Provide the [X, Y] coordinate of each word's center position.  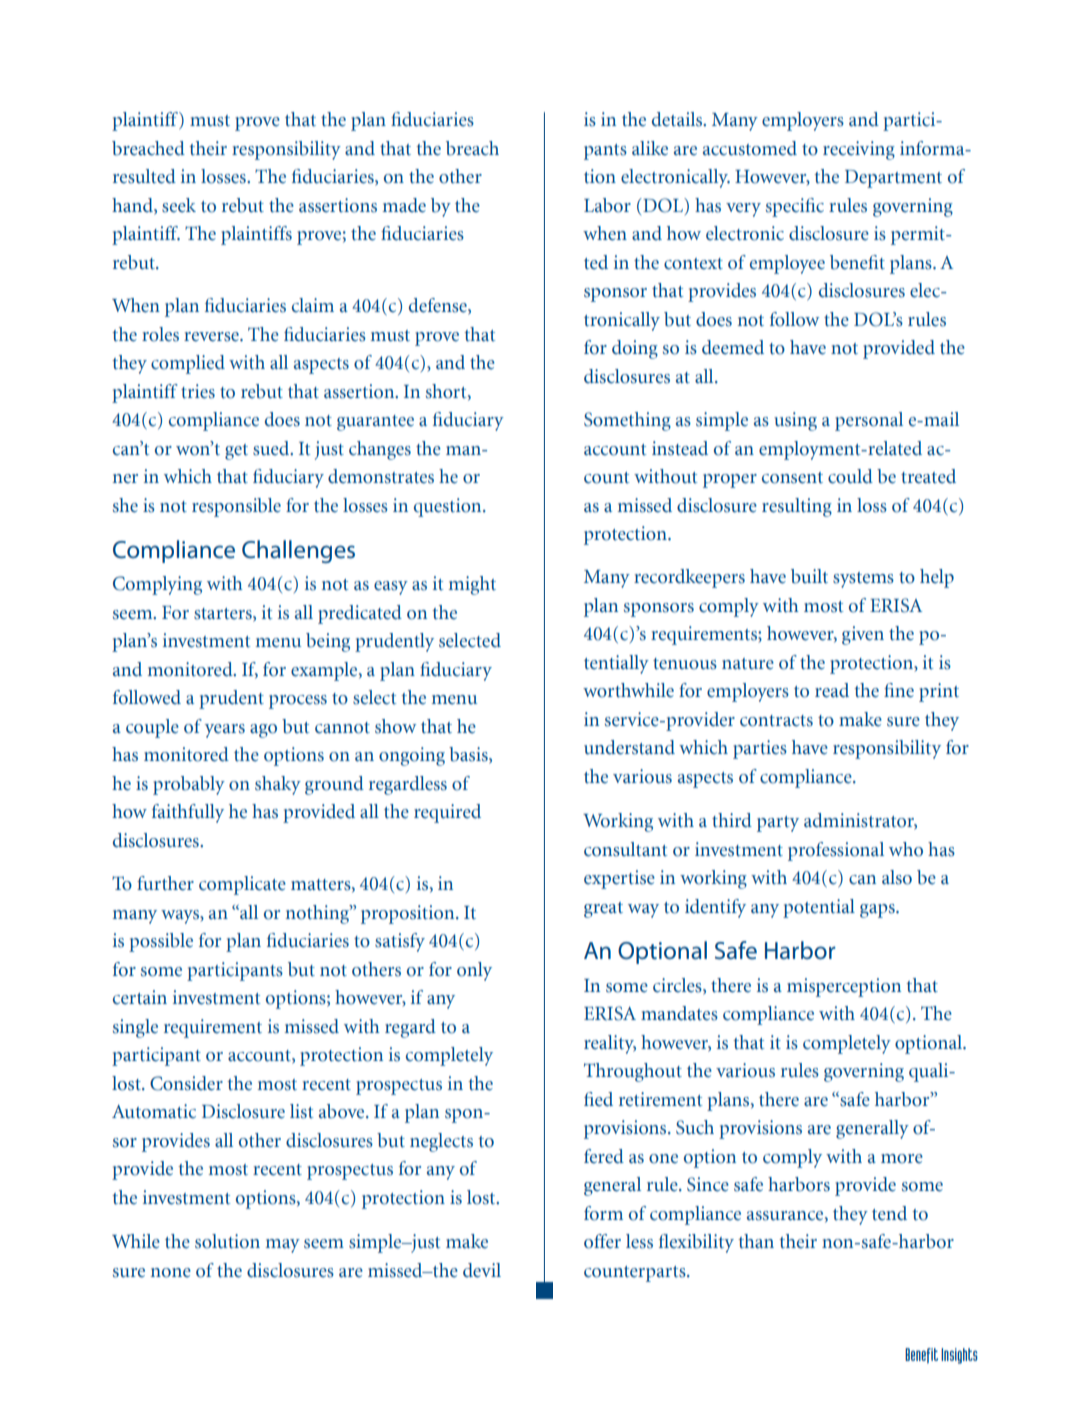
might [472, 585]
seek [179, 205]
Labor [607, 205]
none [170, 1273]
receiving [859, 150]
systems [863, 580]
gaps [878, 911]
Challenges [298, 551]
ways [181, 917]
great [603, 910]
